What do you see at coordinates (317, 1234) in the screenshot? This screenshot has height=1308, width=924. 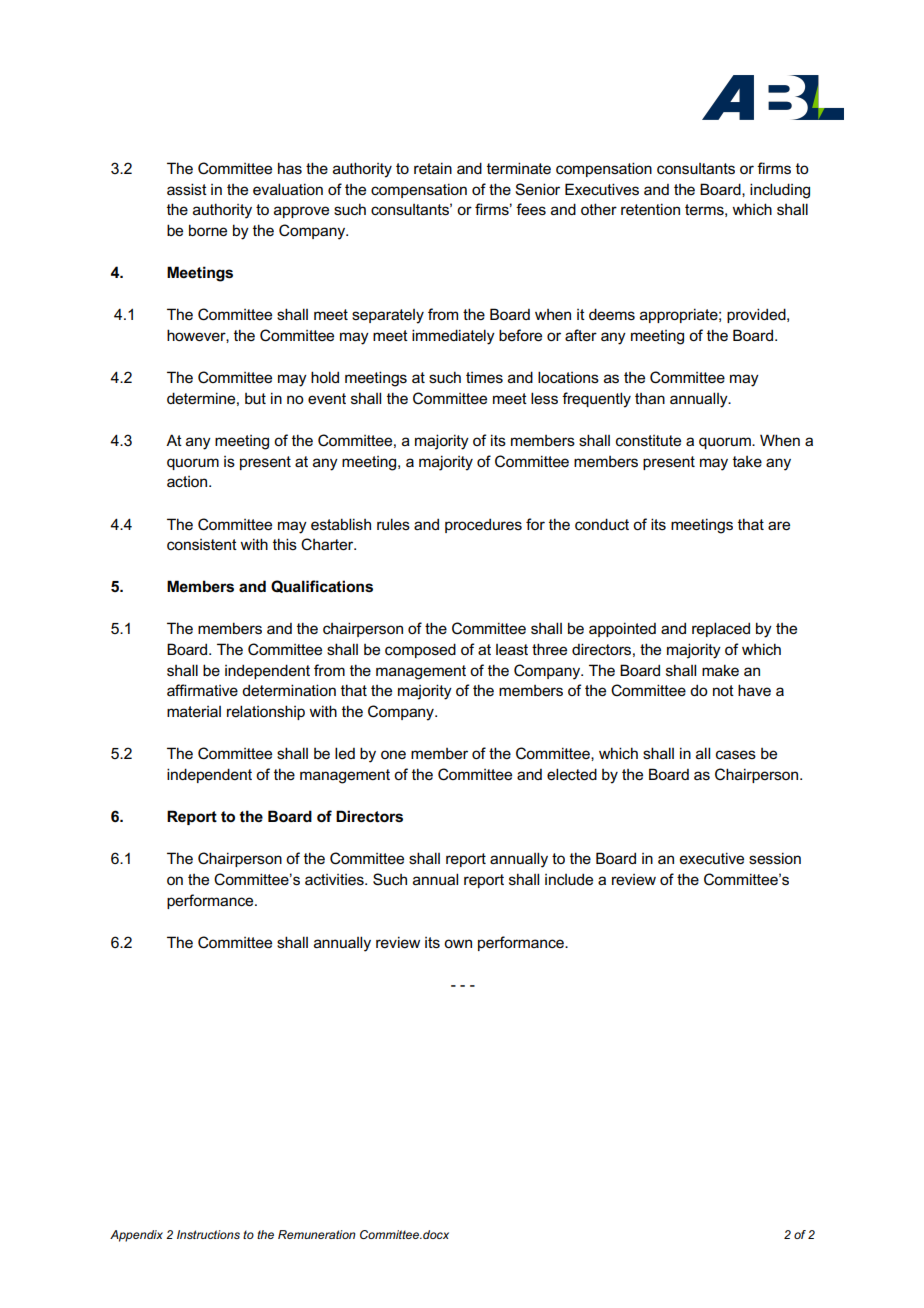 I see `Remuneration` at bounding box center [317, 1234].
